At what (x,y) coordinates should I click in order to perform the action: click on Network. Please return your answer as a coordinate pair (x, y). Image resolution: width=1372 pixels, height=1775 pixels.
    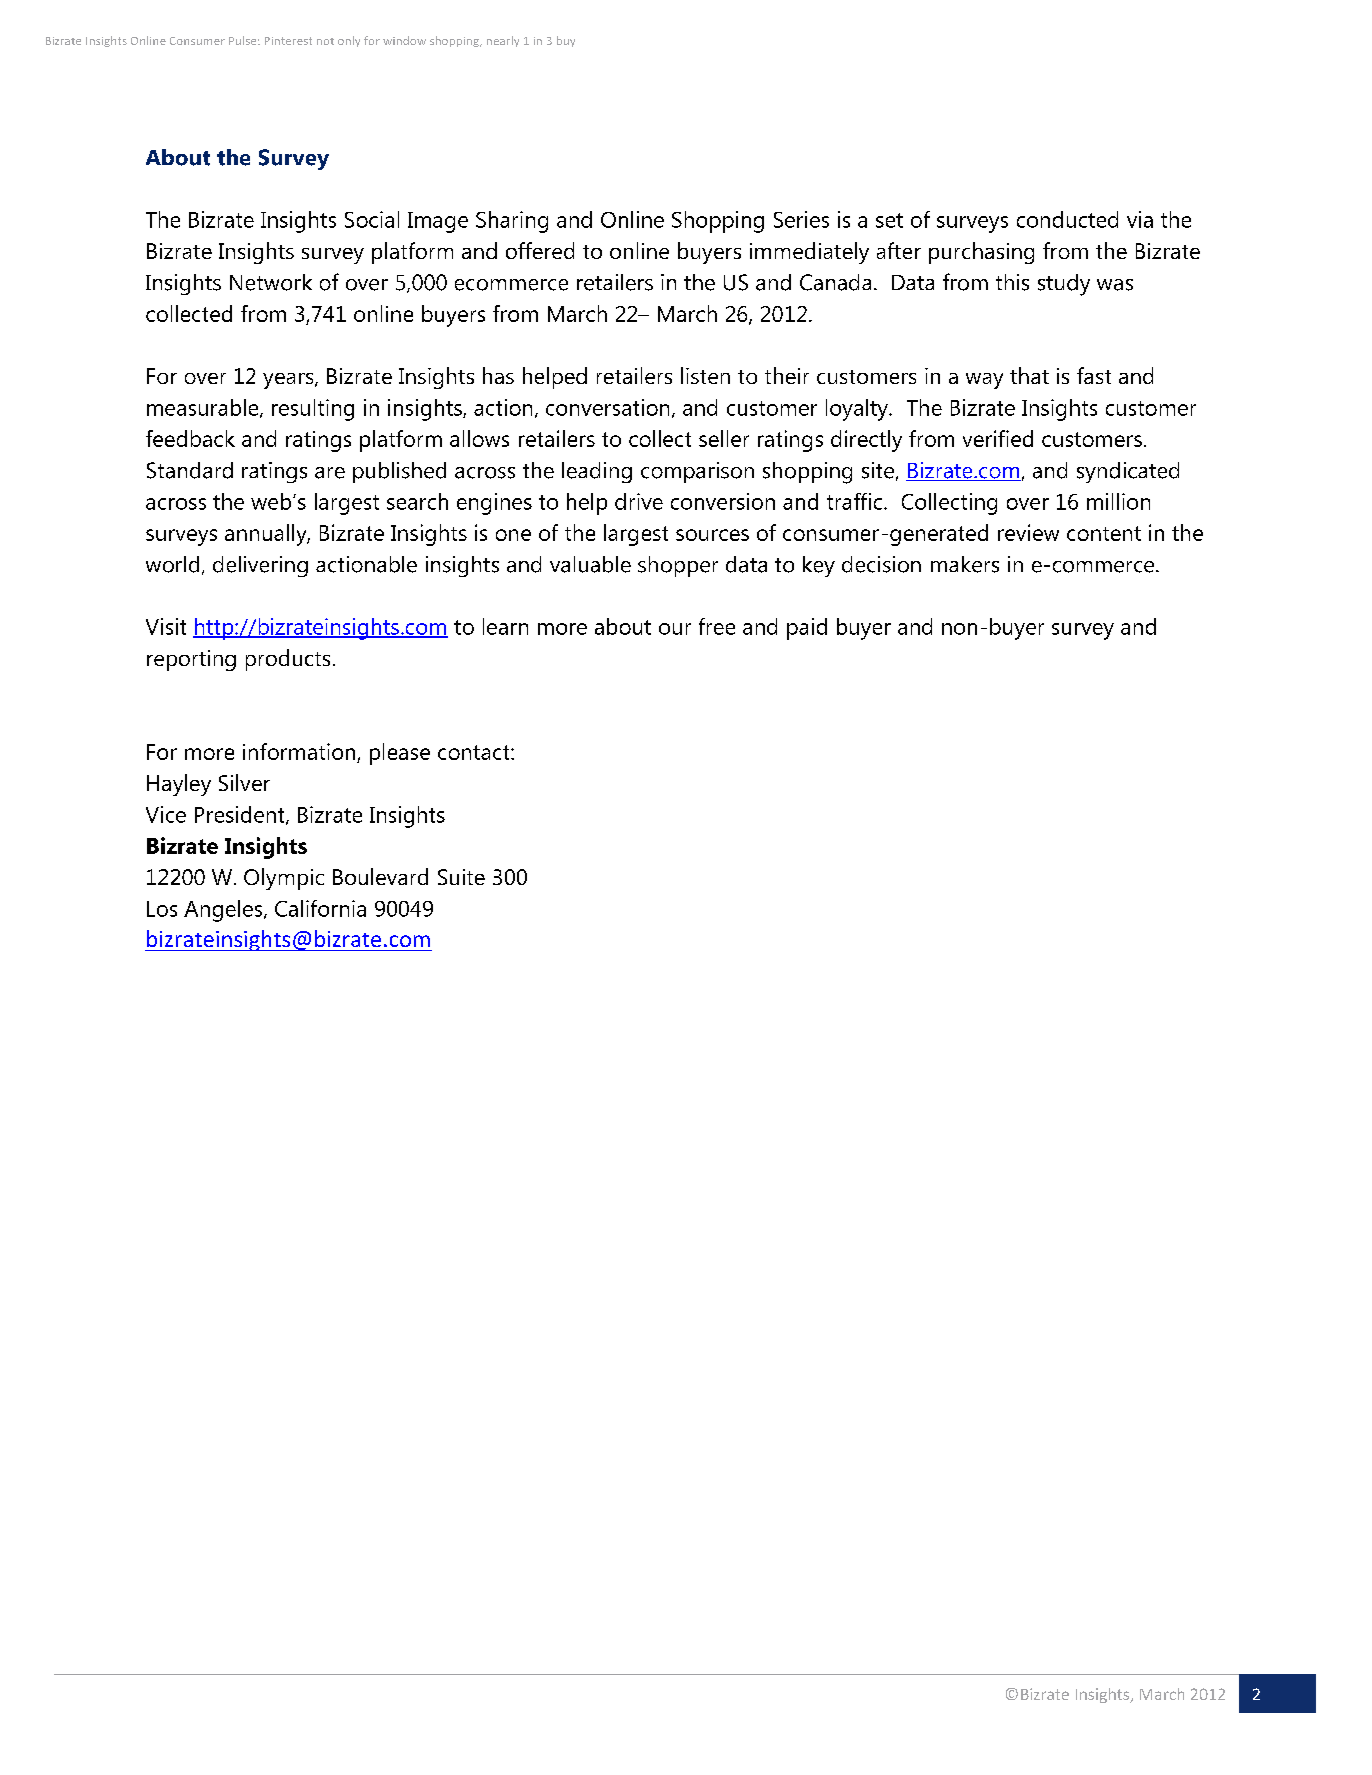
    Looking at the image, I should click on (271, 282).
